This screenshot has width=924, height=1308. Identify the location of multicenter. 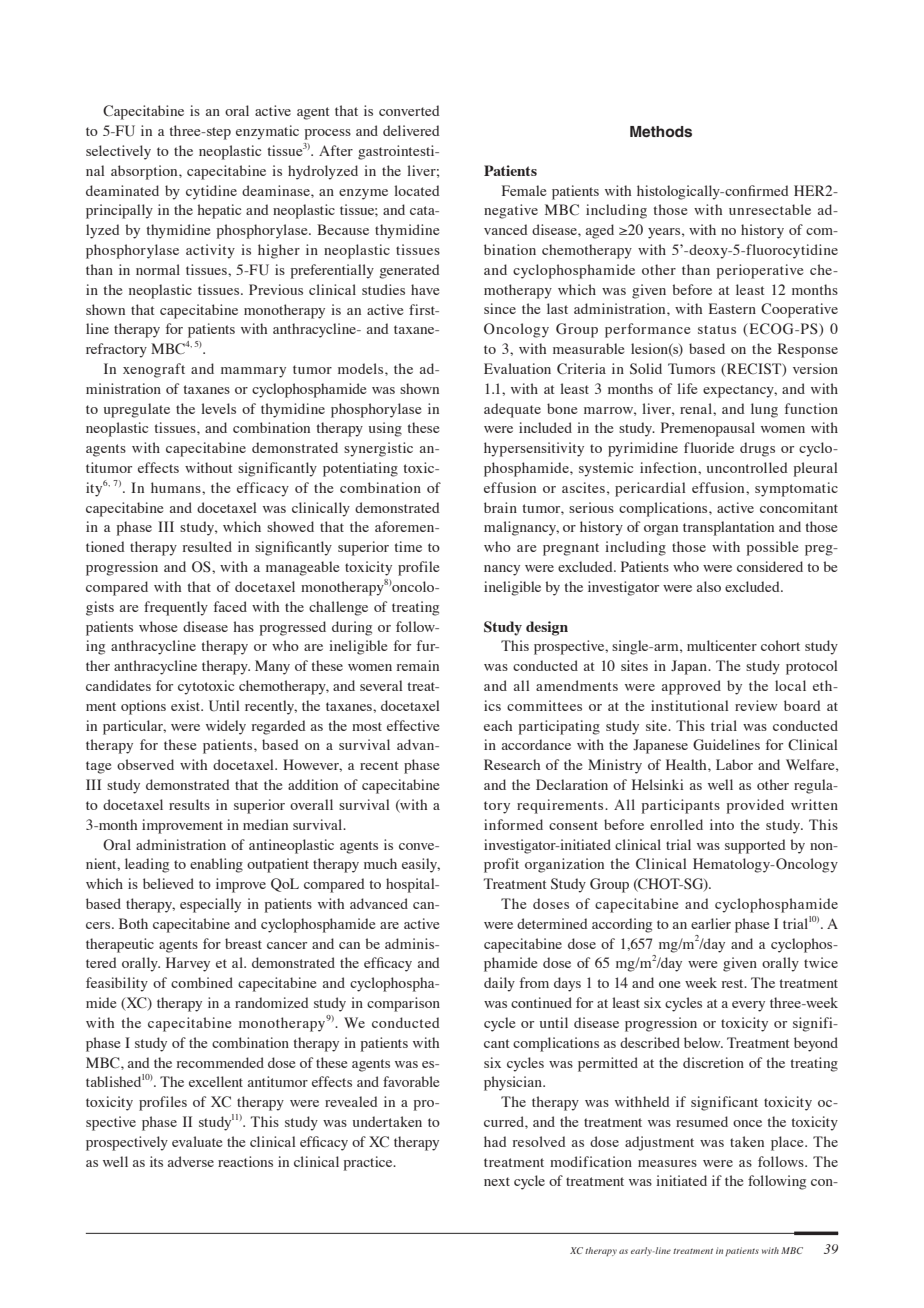
(722, 645).
